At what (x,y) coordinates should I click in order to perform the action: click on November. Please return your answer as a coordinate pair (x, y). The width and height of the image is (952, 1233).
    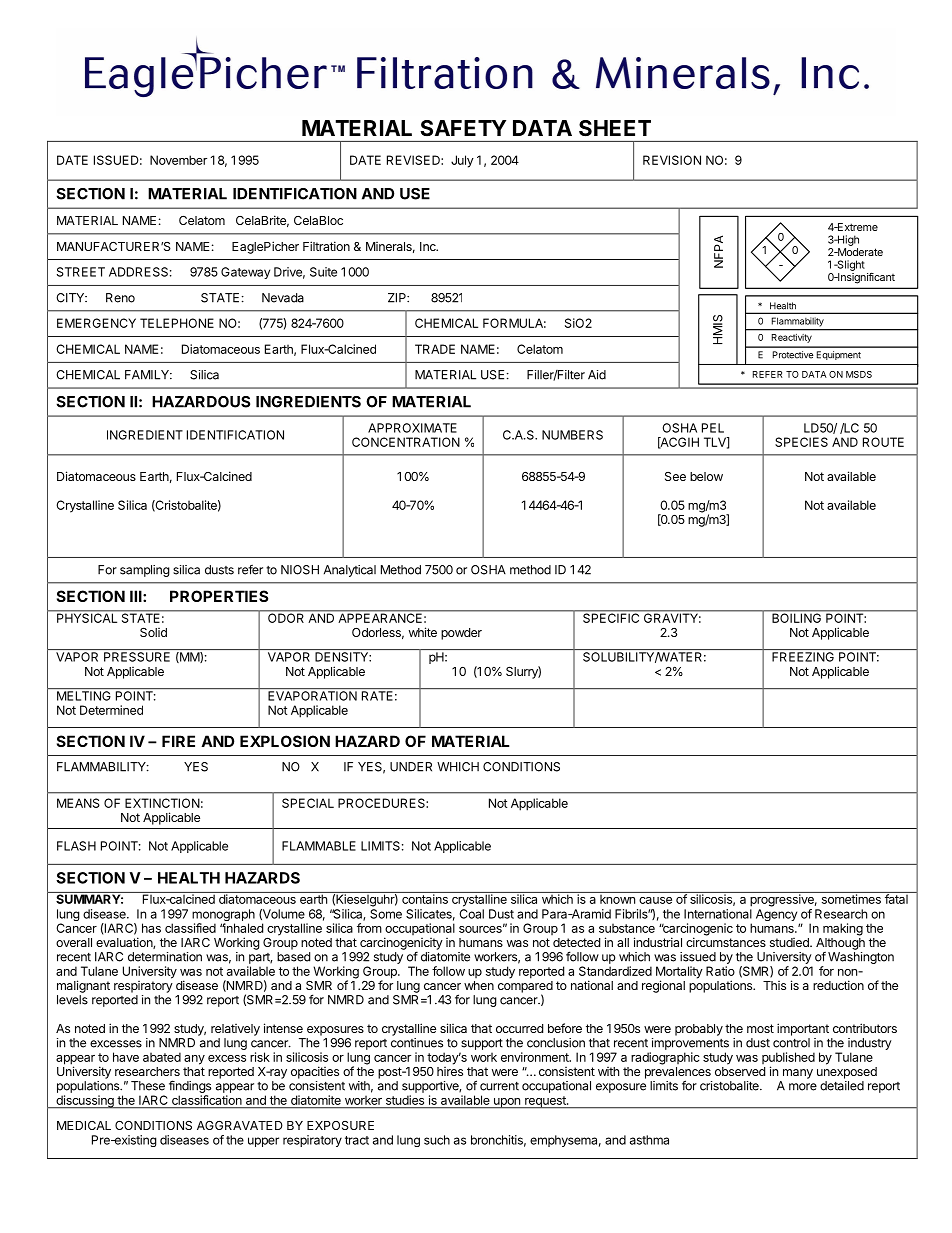
    Looking at the image, I should click on (178, 160).
